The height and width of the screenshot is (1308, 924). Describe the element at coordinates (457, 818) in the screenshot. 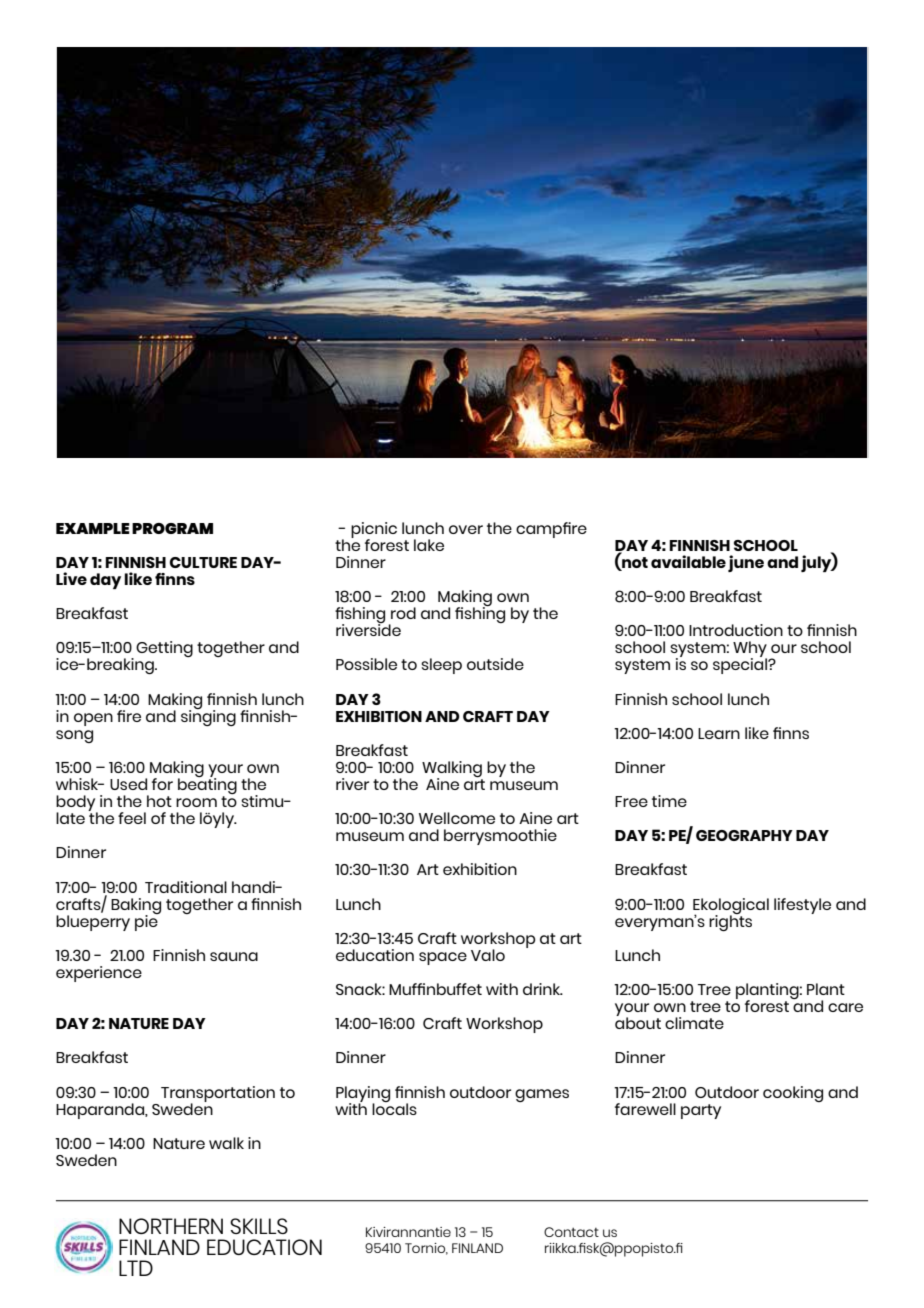

I see `Wellcome` at that location.
